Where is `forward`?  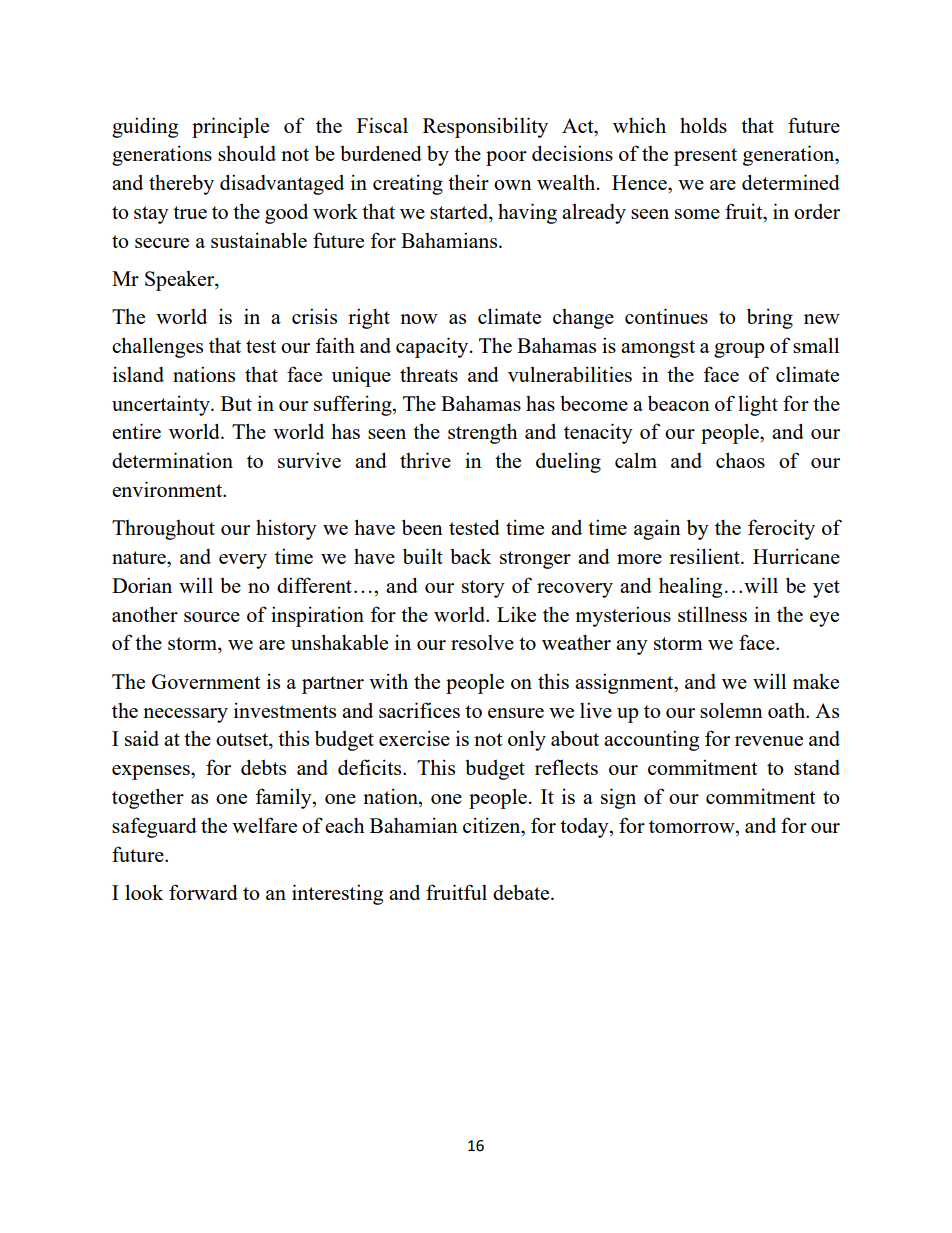
forward is located at coordinates (203, 892).
